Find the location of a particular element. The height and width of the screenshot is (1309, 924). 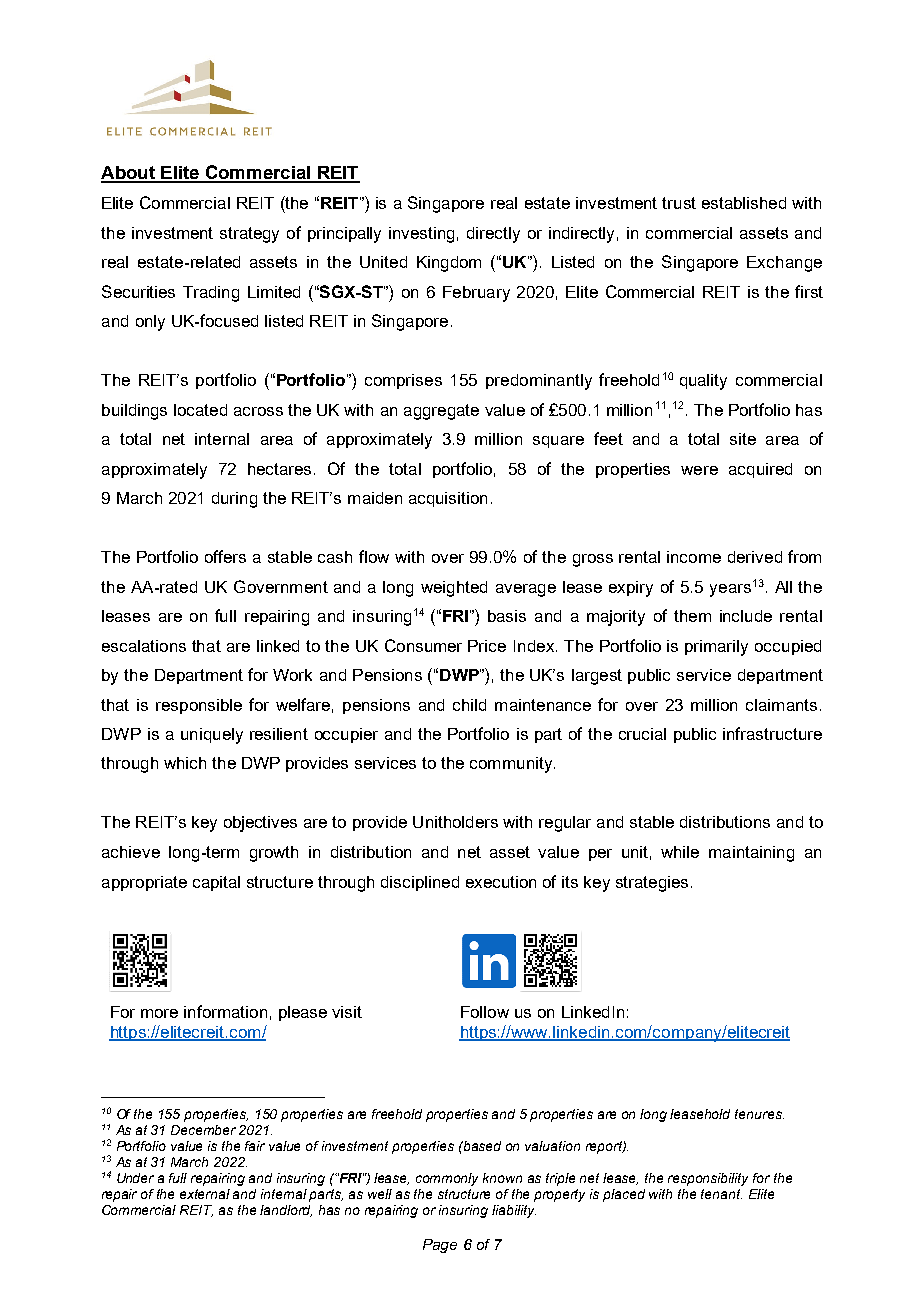

claimants is located at coordinates (781, 705).
